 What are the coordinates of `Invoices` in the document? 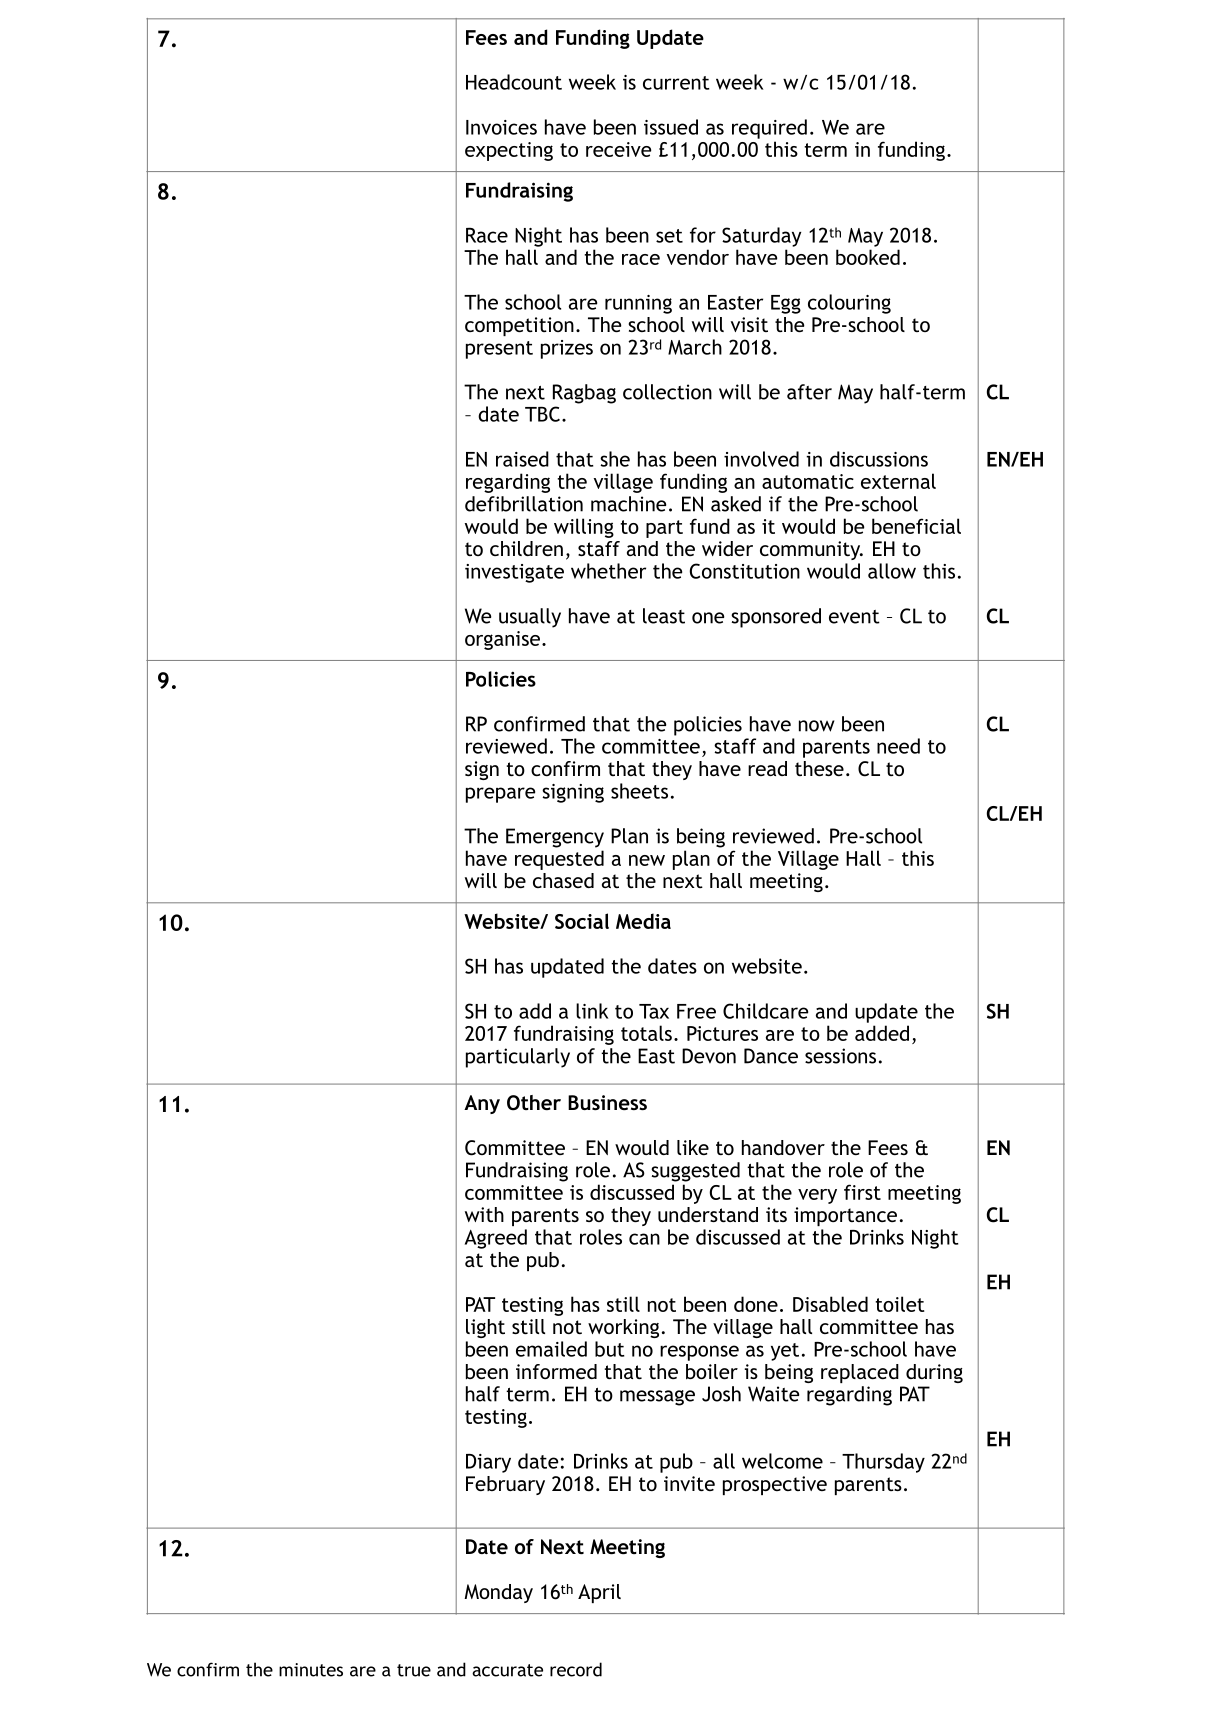 It's located at (501, 127).
